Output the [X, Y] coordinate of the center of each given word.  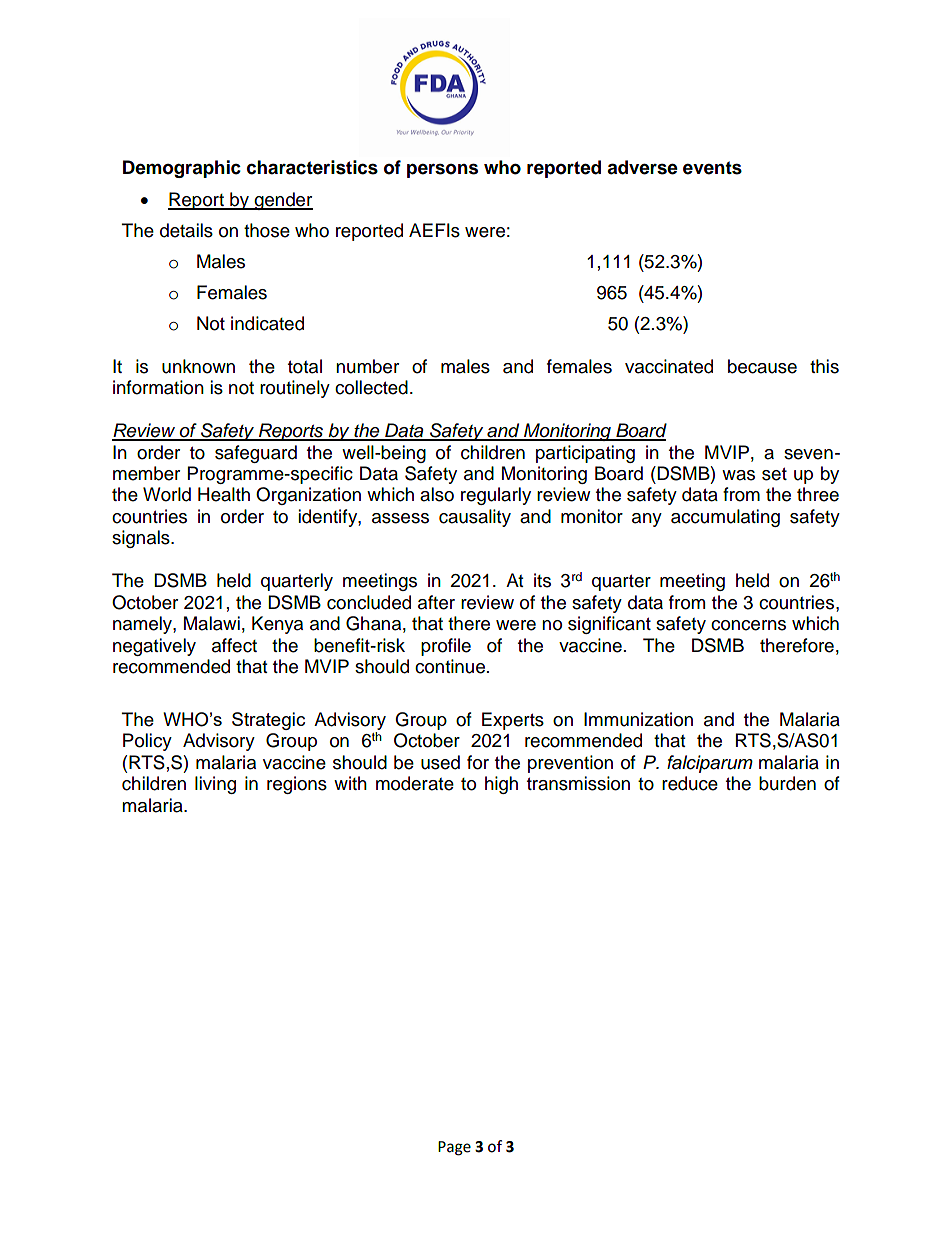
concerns [748, 625]
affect [234, 645]
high [501, 785]
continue [450, 666]
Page [454, 1148]
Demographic [182, 169]
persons [442, 170]
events [712, 168]
